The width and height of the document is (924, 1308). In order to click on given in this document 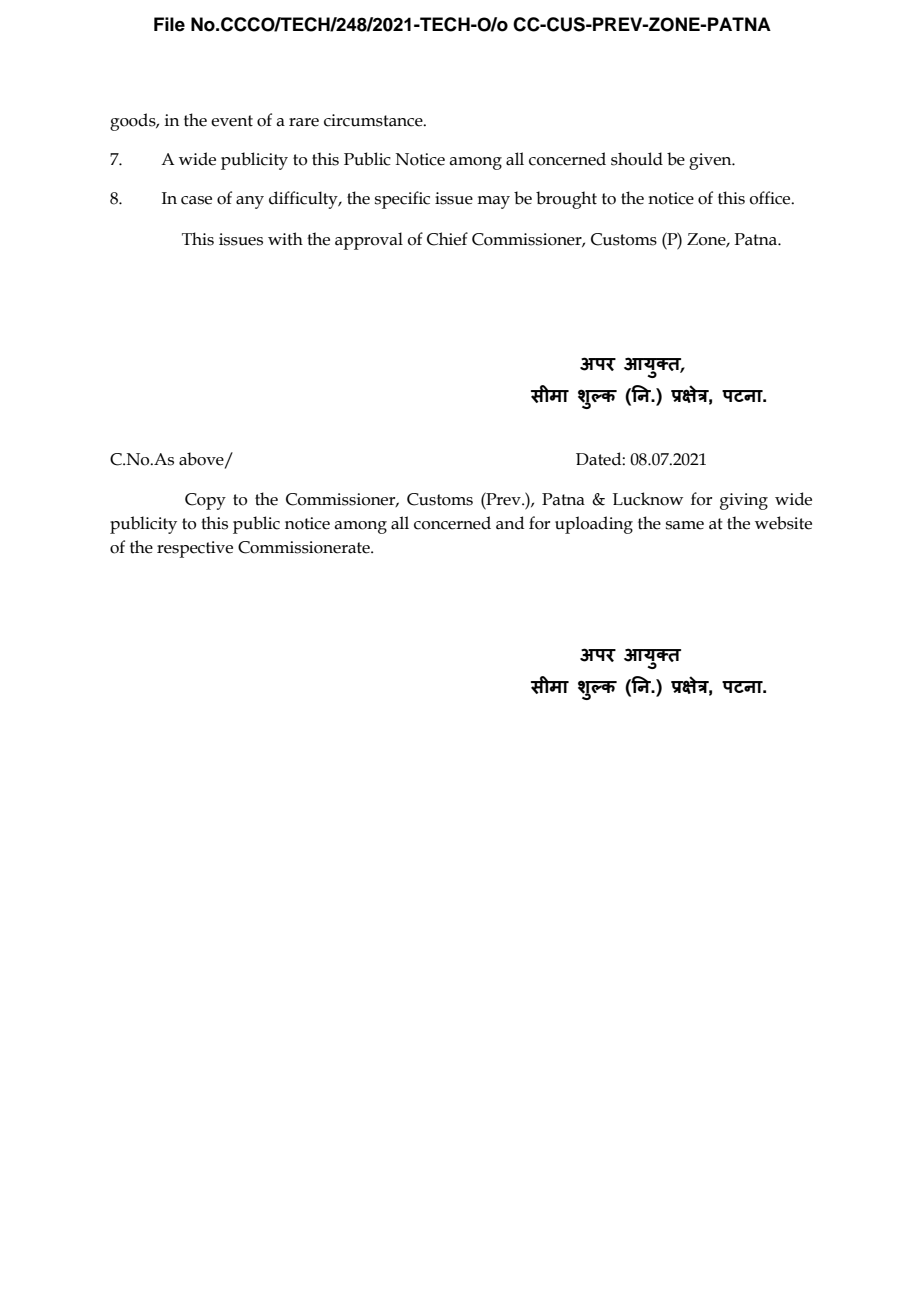, I will do `click(711, 161)`.
